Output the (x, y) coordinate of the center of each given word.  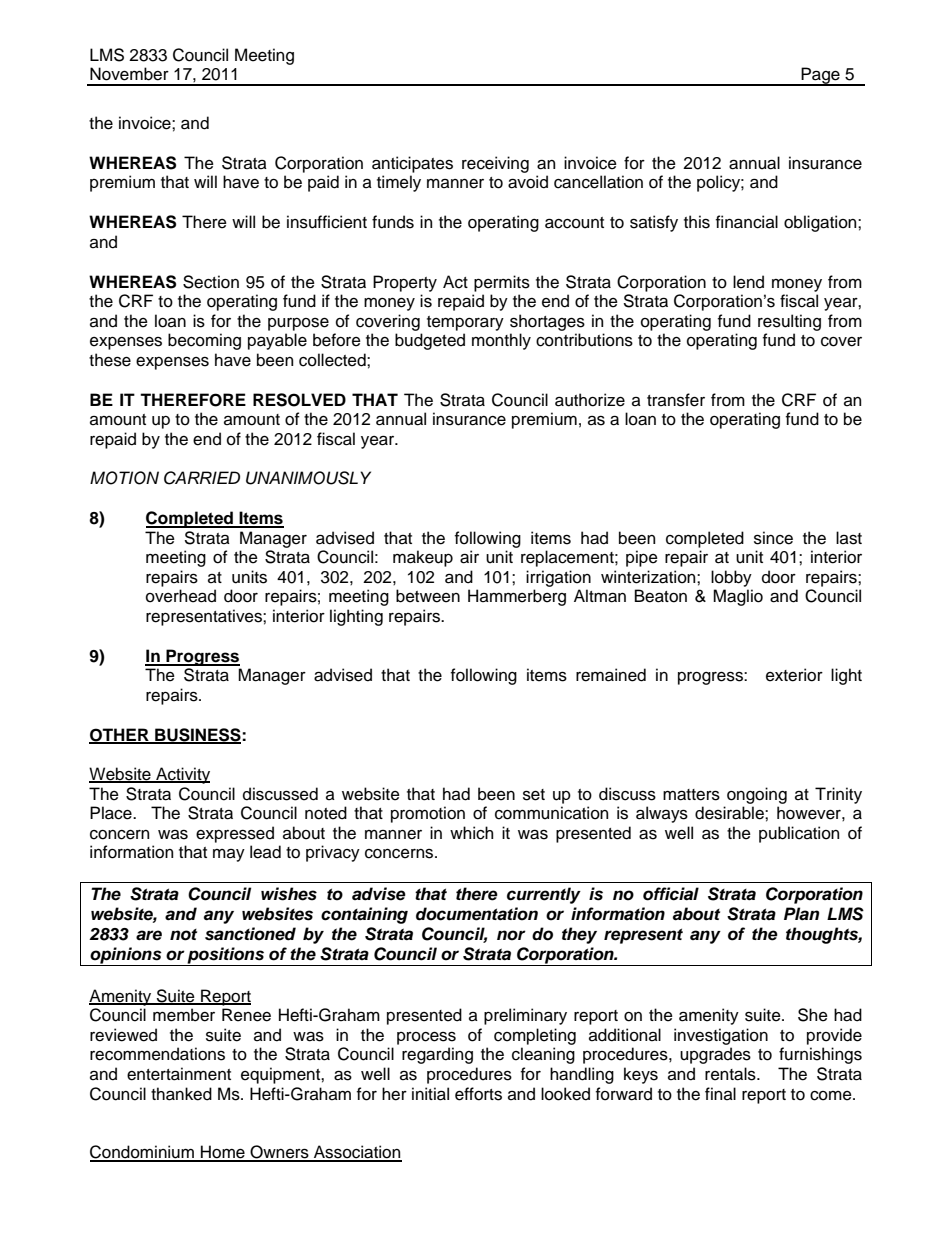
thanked (181, 1094)
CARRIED (202, 478)
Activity (182, 775)
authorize (590, 400)
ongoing (757, 795)
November (129, 74)
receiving (495, 164)
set (534, 795)
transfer (676, 400)
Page (820, 76)
